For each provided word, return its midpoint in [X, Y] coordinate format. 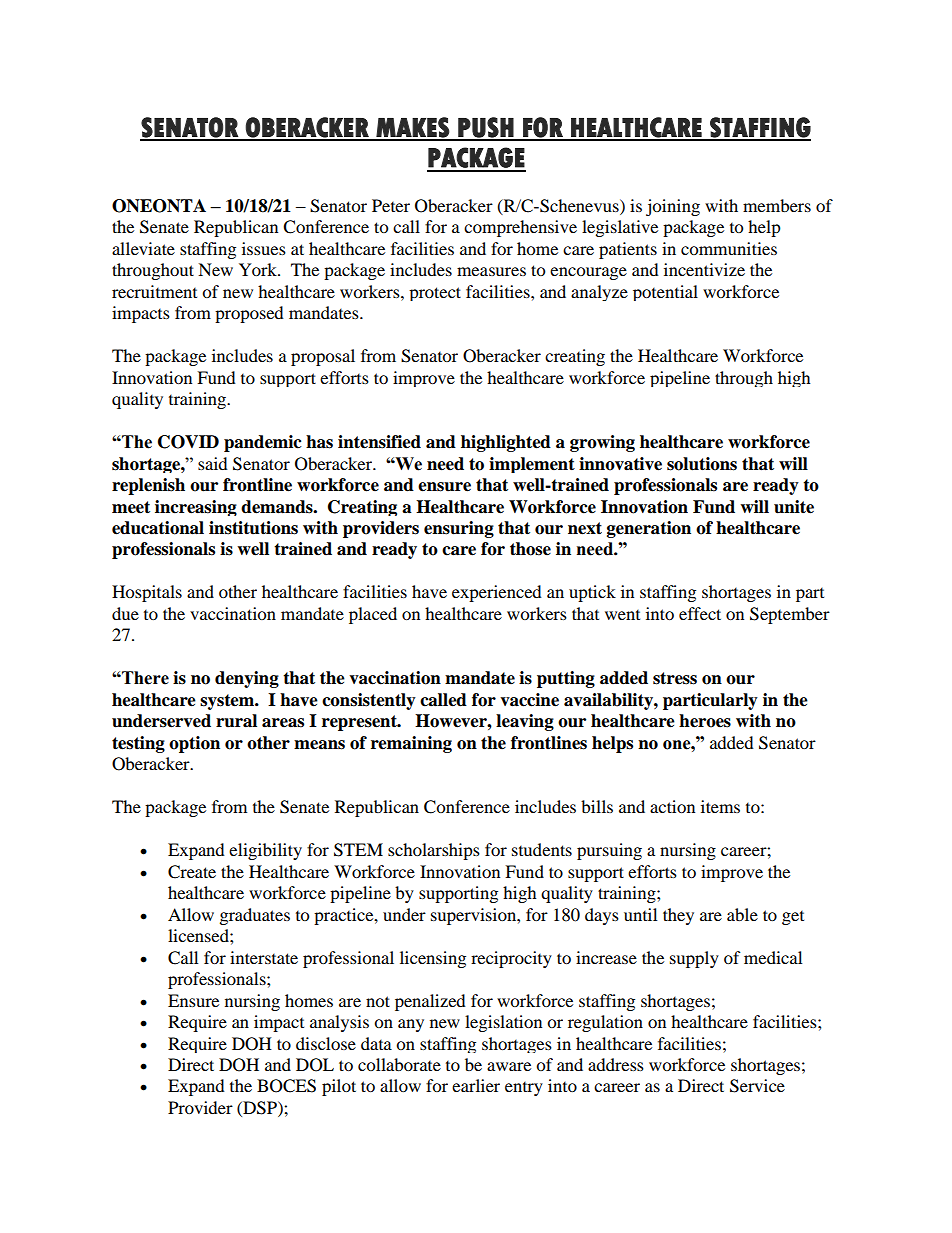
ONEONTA [159, 206]
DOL [315, 1065]
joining [673, 207]
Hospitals [147, 593]
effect [700, 613]
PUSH [485, 128]
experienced [497, 593]
